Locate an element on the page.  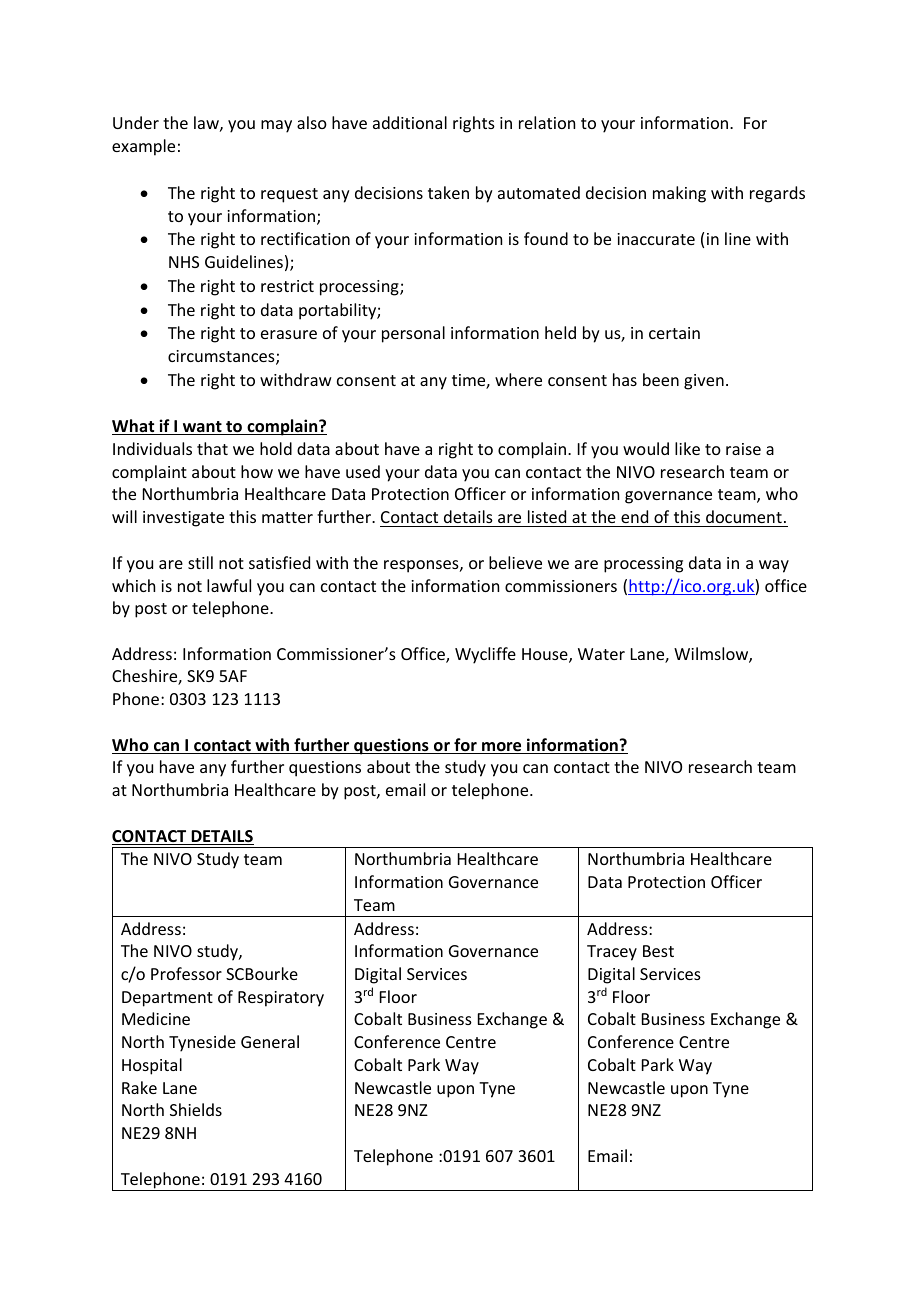
General is located at coordinates (270, 1041).
